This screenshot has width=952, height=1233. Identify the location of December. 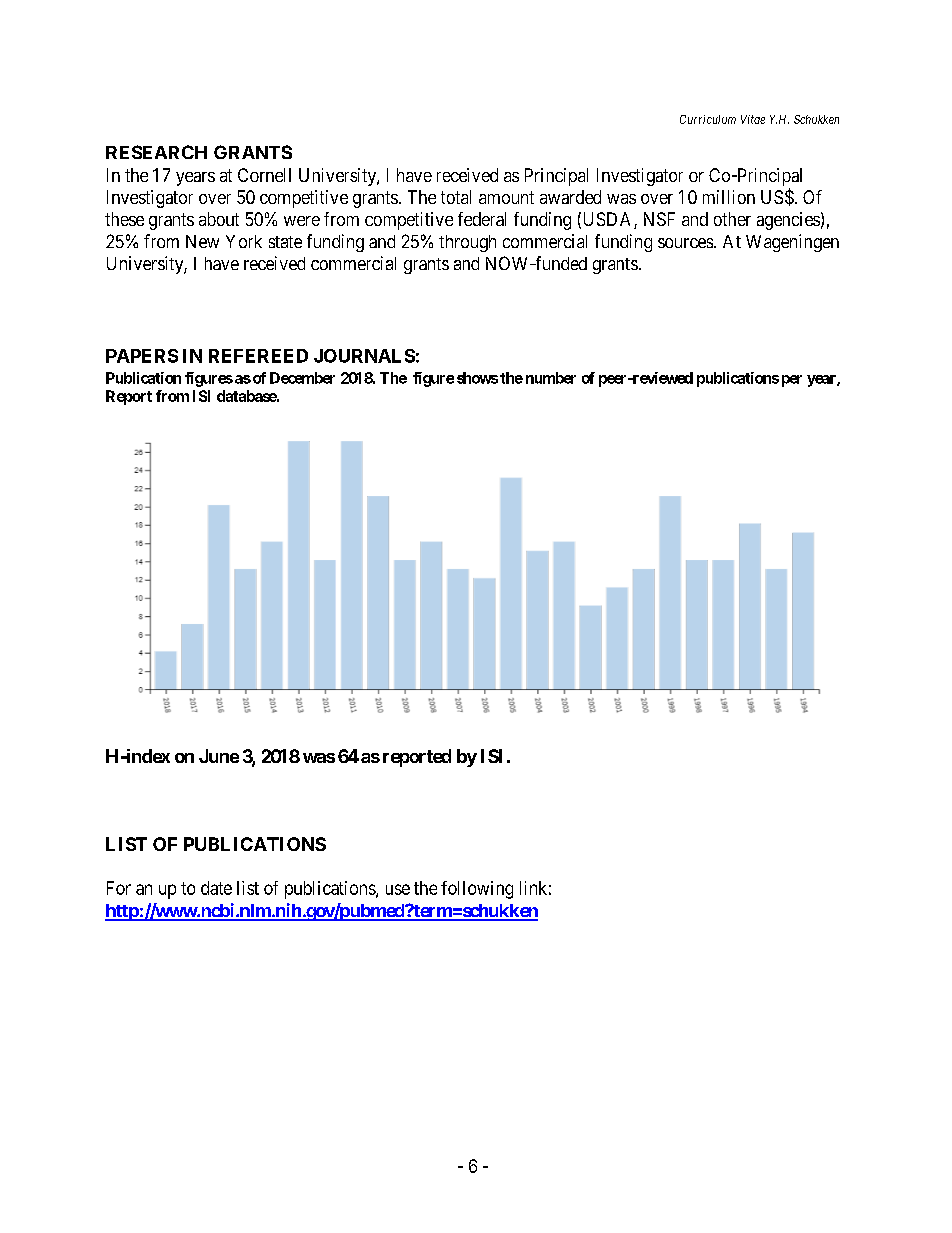
(302, 378).
